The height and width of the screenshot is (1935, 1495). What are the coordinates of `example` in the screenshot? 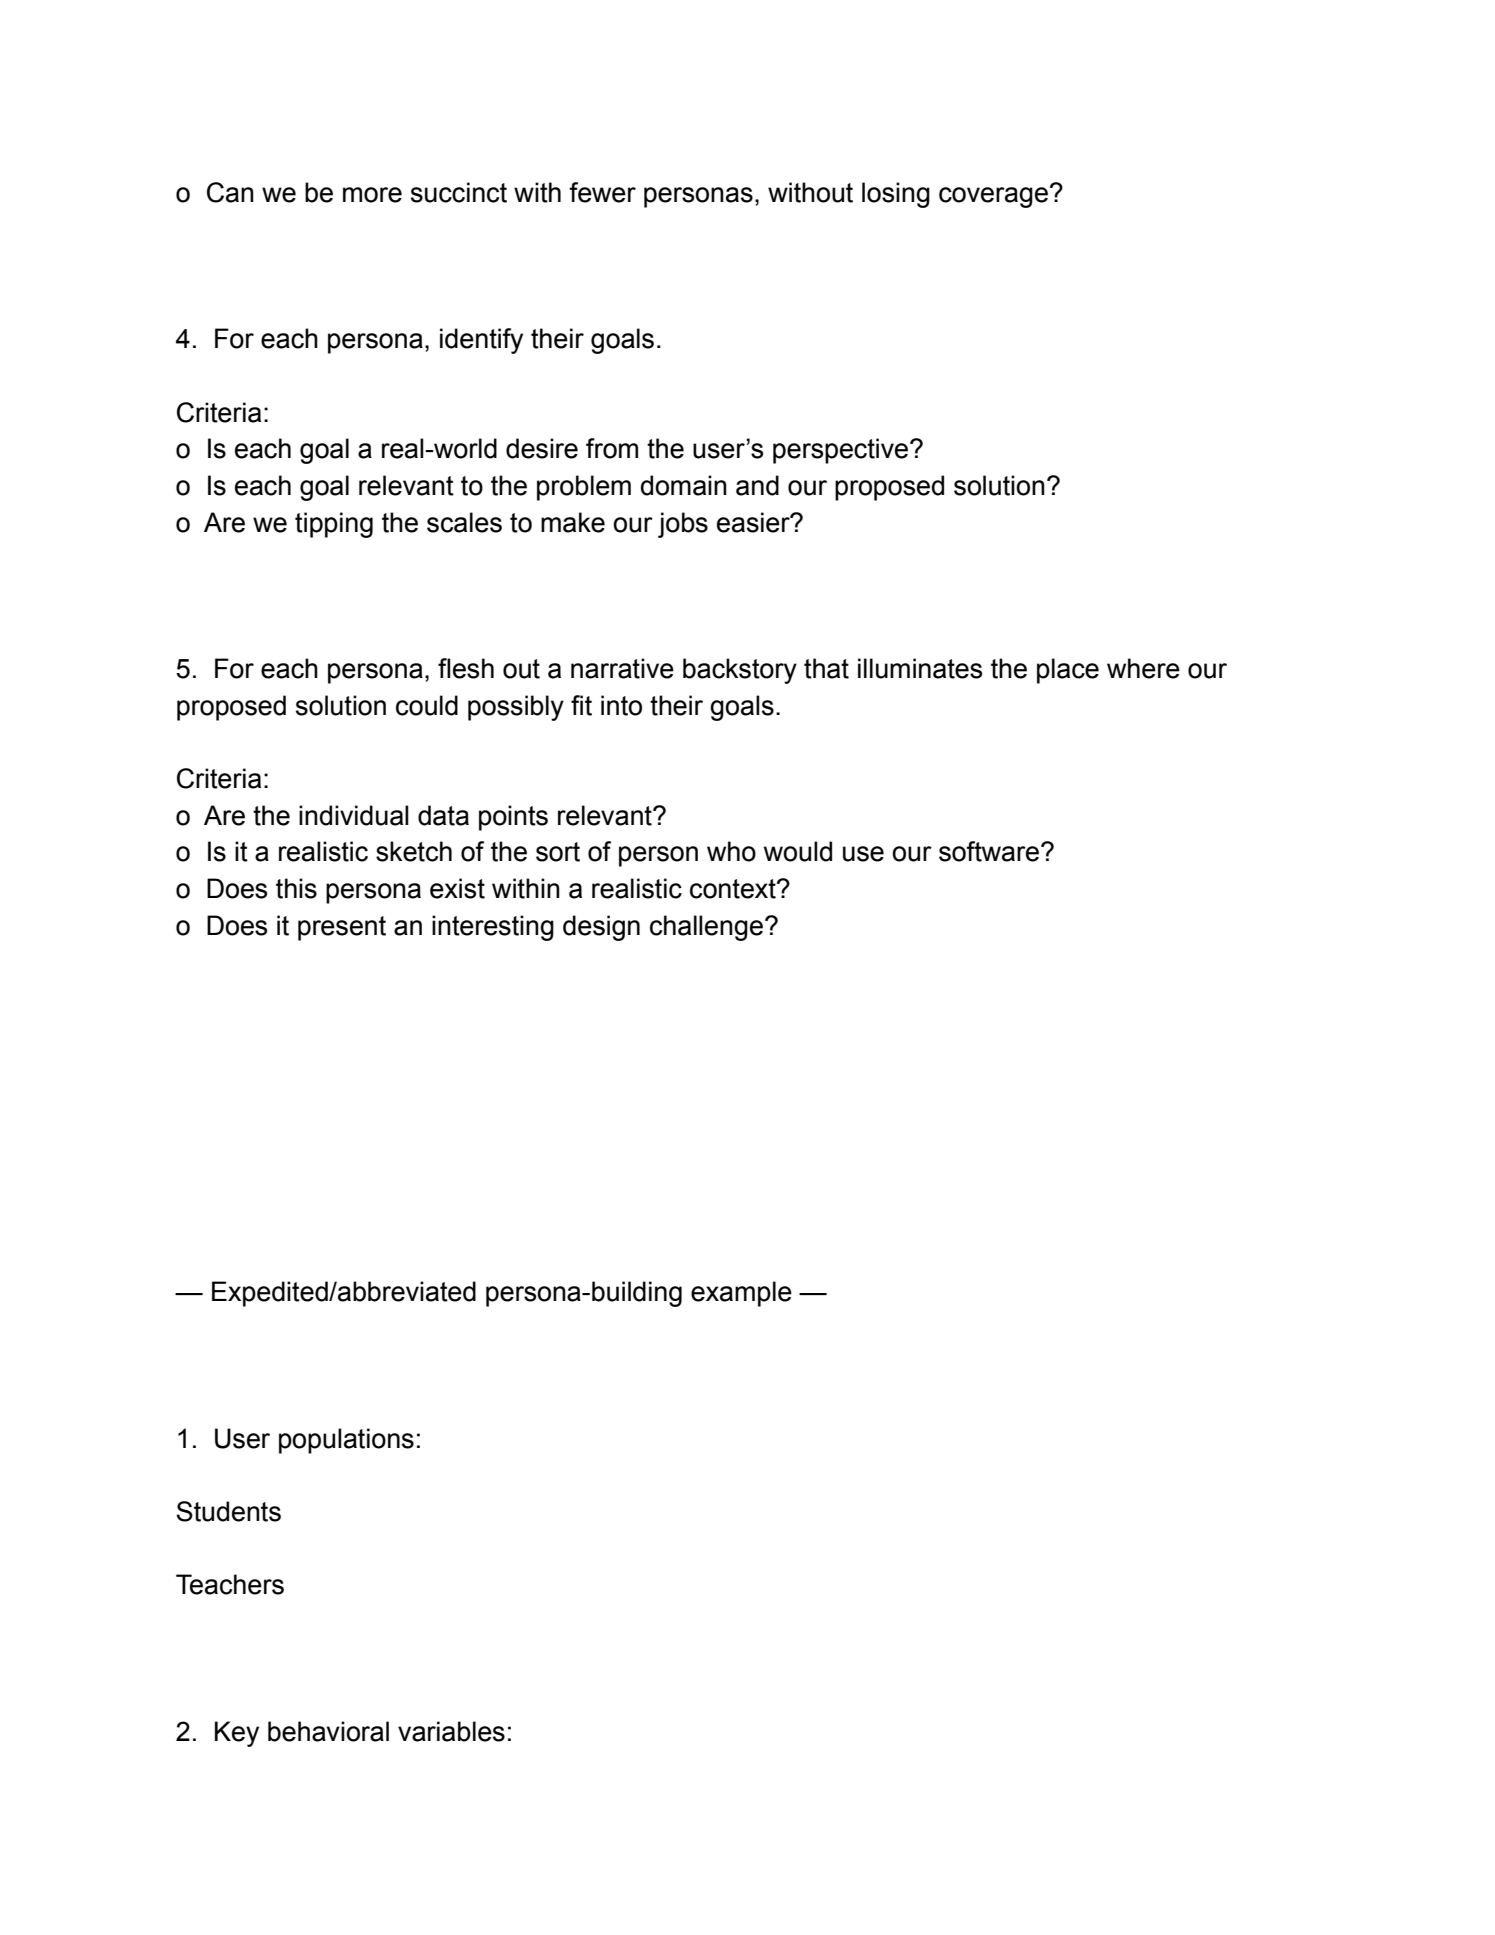 It's located at (741, 1294).
